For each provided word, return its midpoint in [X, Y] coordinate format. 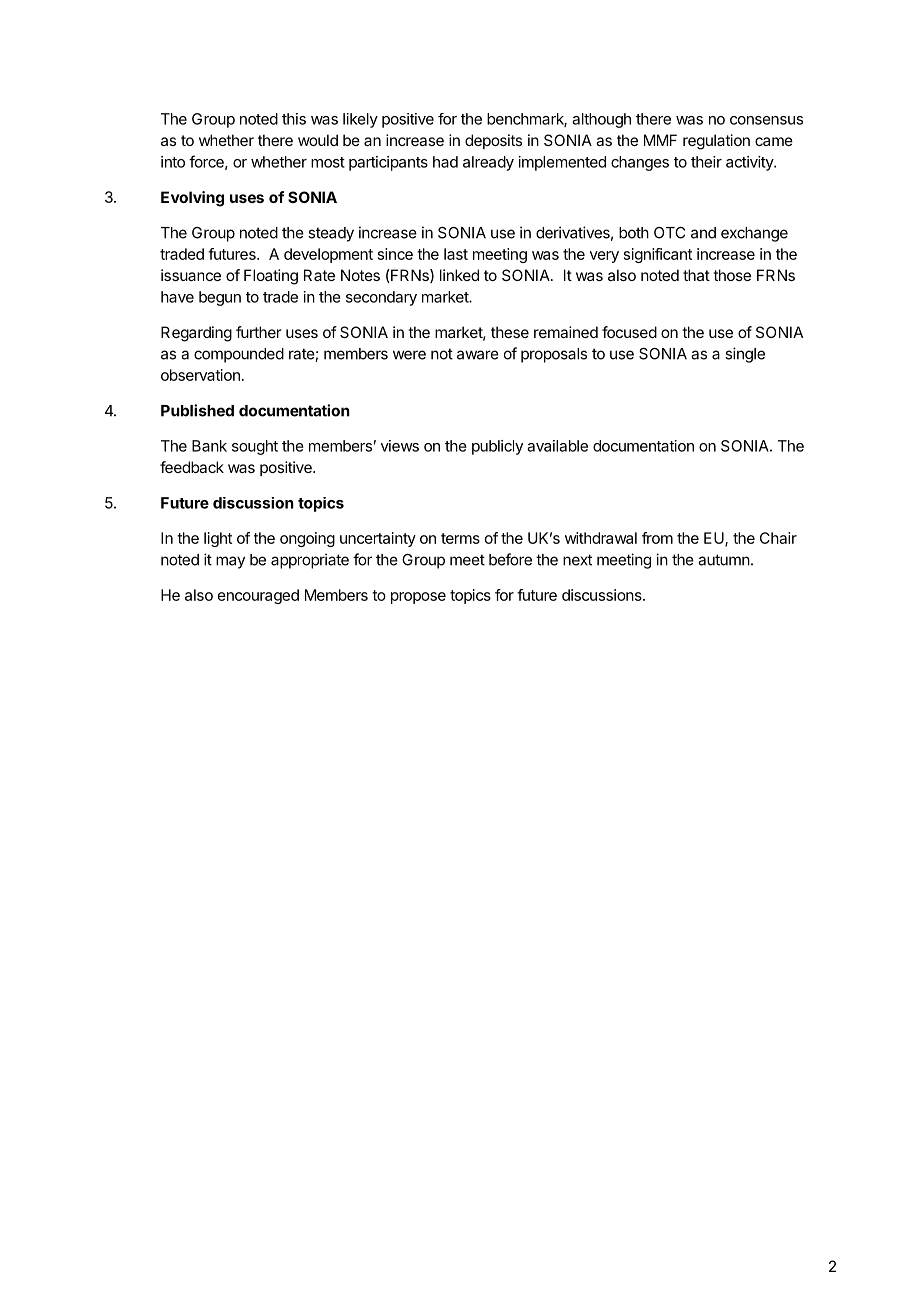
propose [418, 598]
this [294, 119]
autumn [724, 560]
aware [478, 355]
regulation [716, 142]
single [745, 355]
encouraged [258, 596]
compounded [239, 355]
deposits [493, 141]
